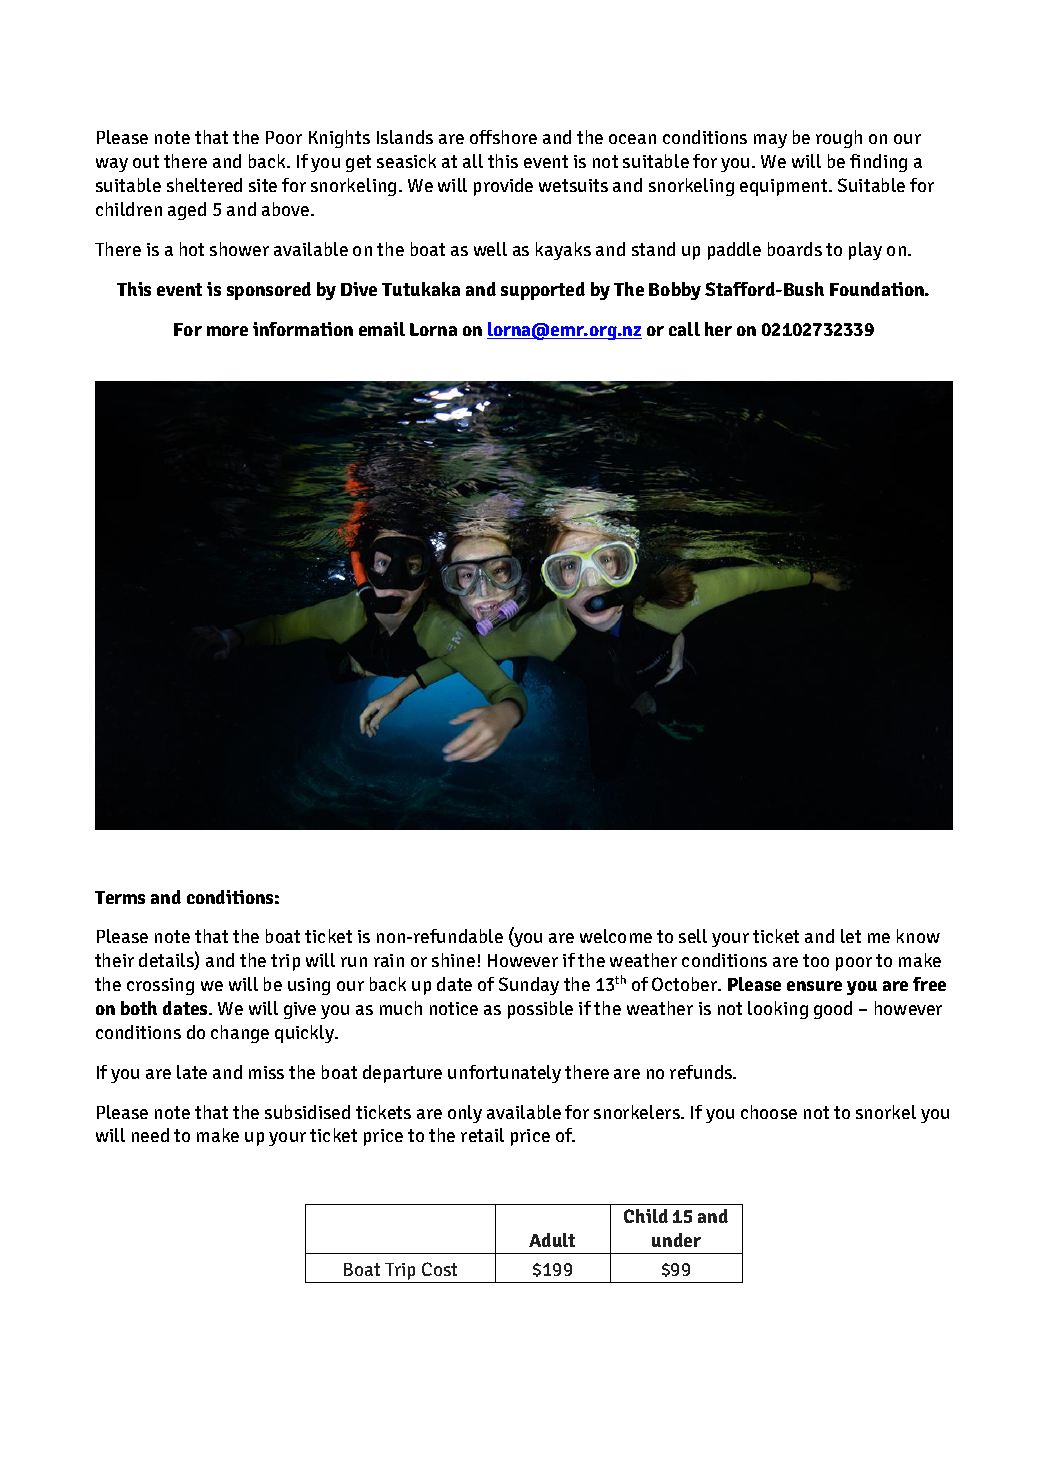 The height and width of the screenshot is (1483, 1048). What do you see at coordinates (503, 187) in the screenshot?
I see `provide` at bounding box center [503, 187].
